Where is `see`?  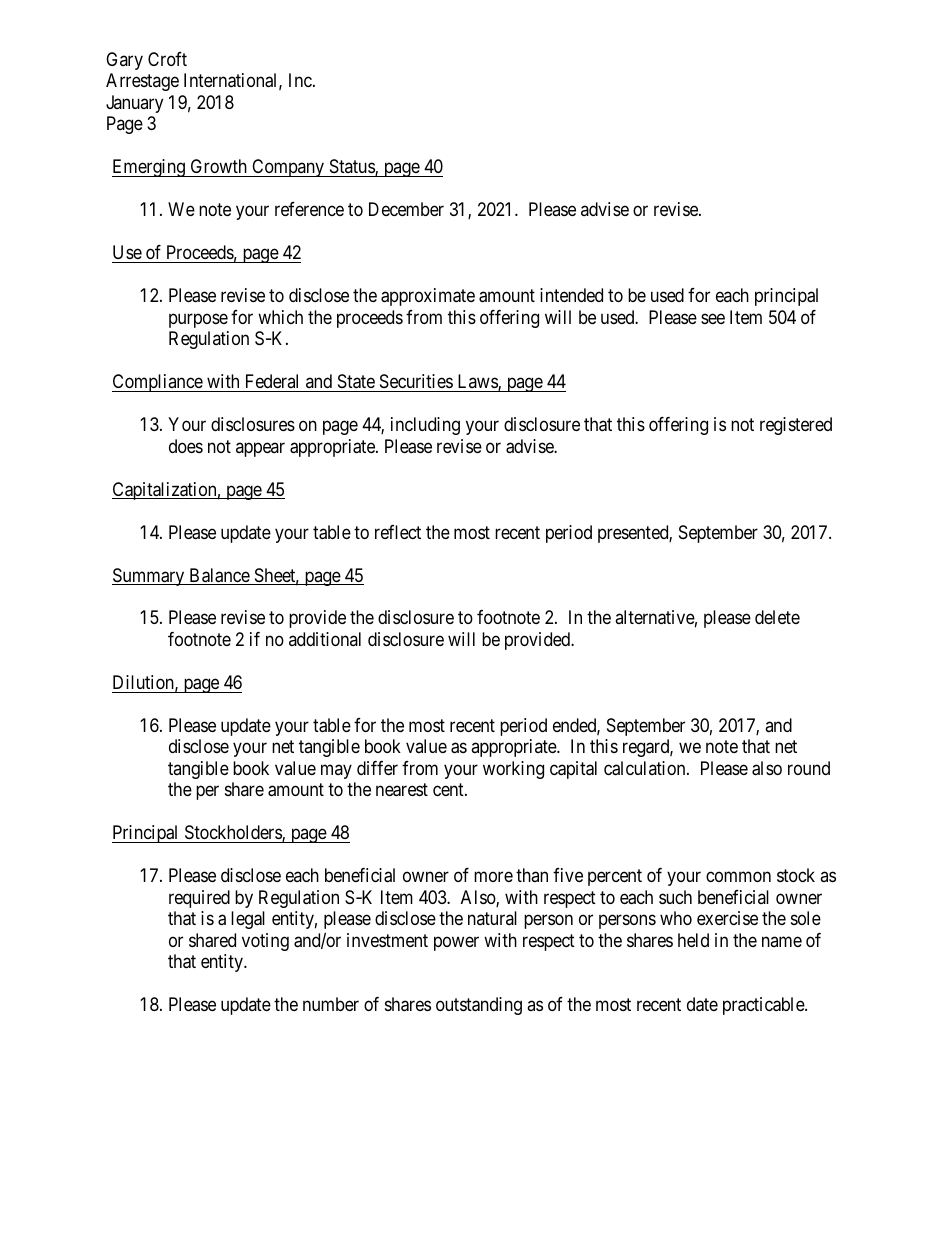
see is located at coordinates (713, 318).
